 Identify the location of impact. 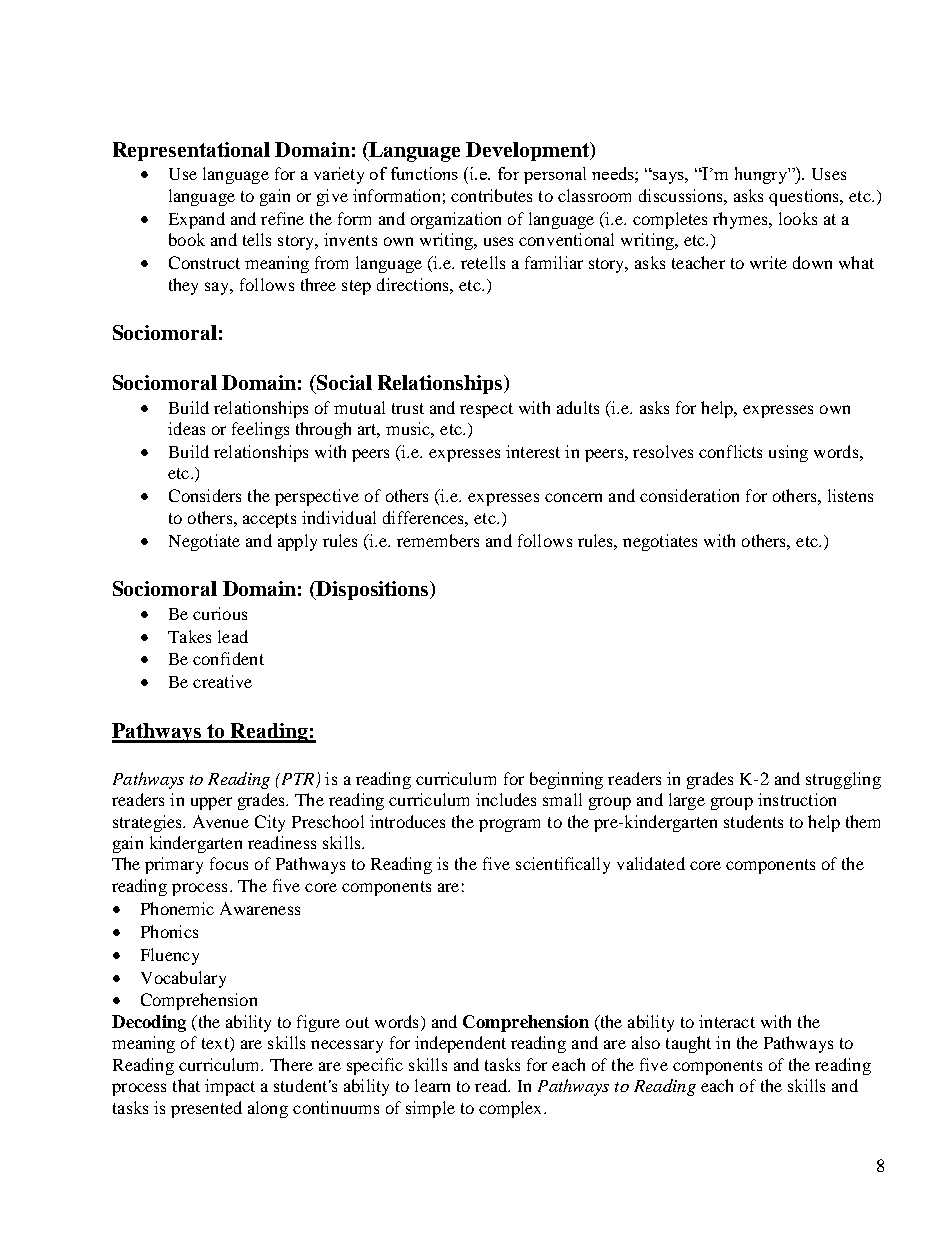
(230, 1087).
